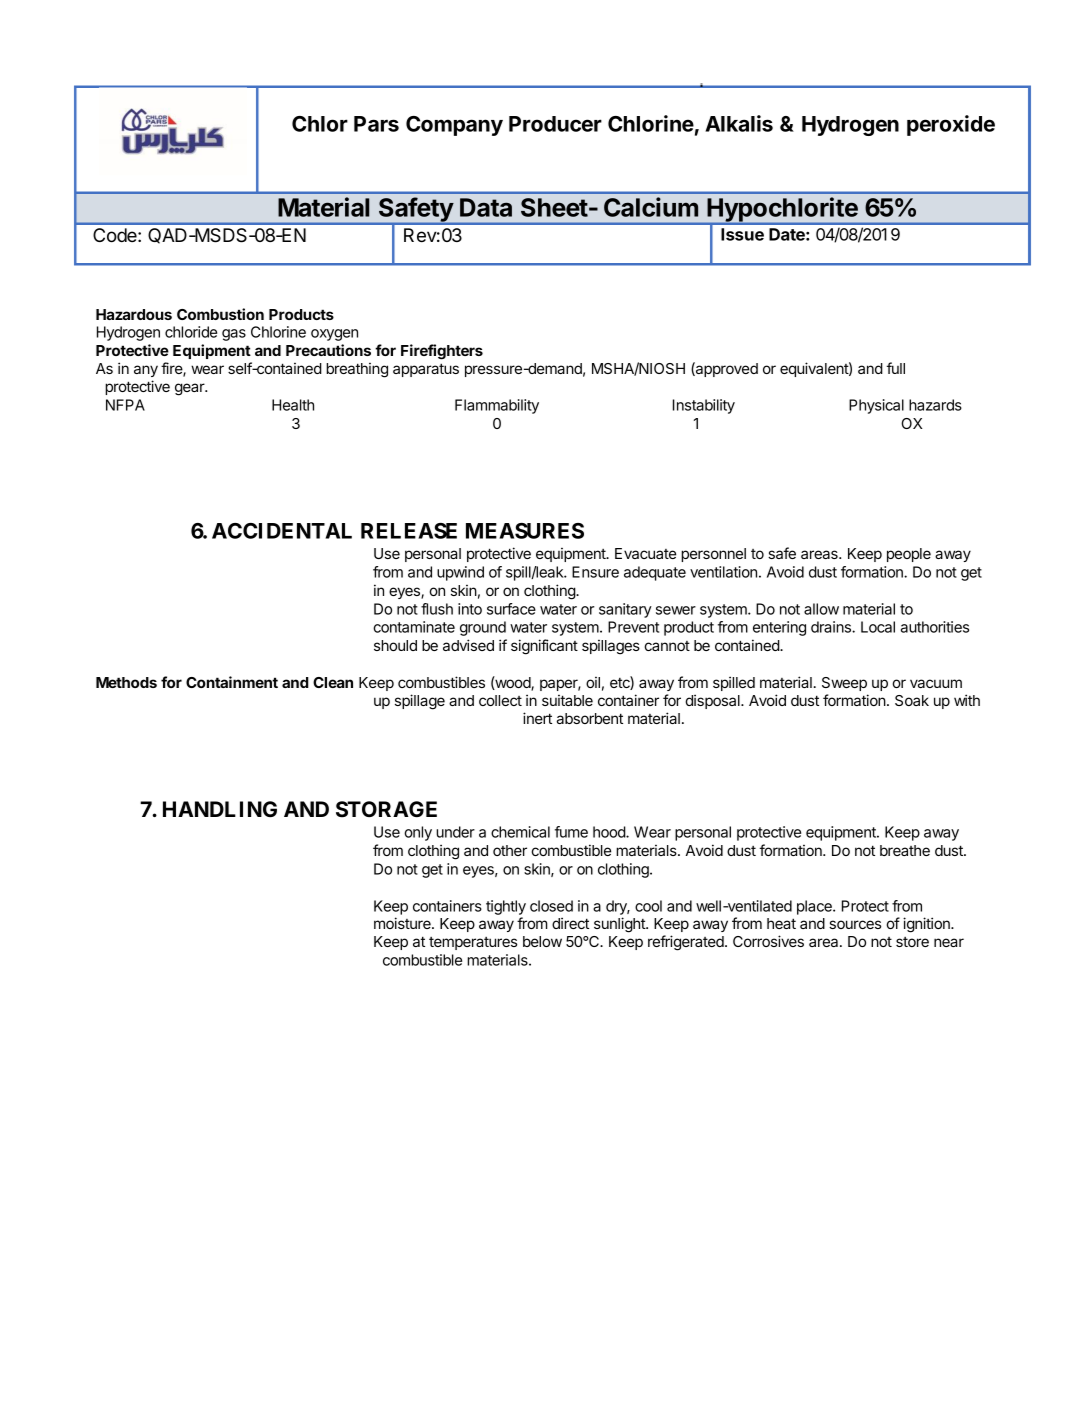 The image size is (1085, 1404). Describe the element at coordinates (555, 124) in the image. I see `Producer` at that location.
